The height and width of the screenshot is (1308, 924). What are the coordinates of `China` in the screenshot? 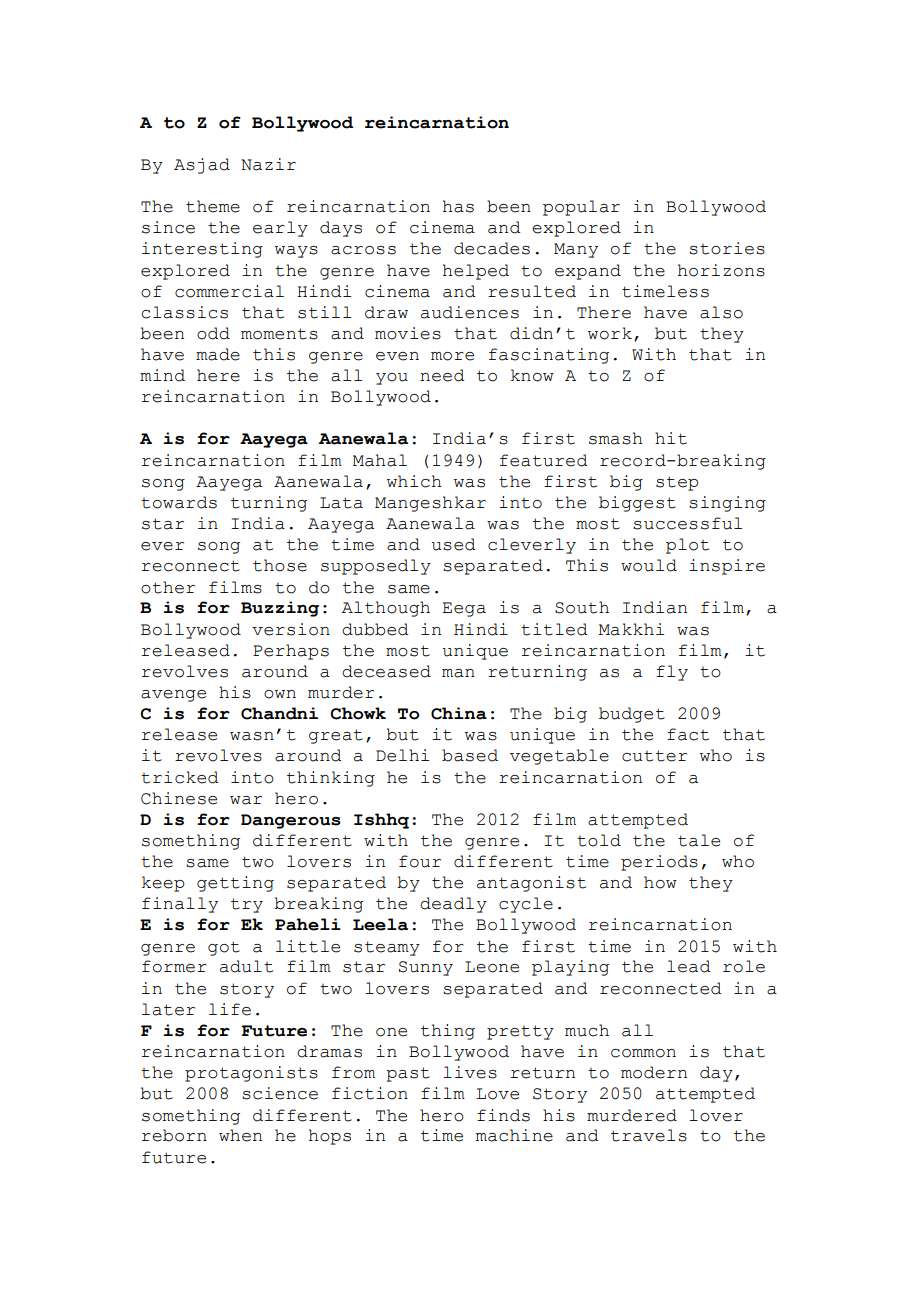 It's located at (459, 713).
